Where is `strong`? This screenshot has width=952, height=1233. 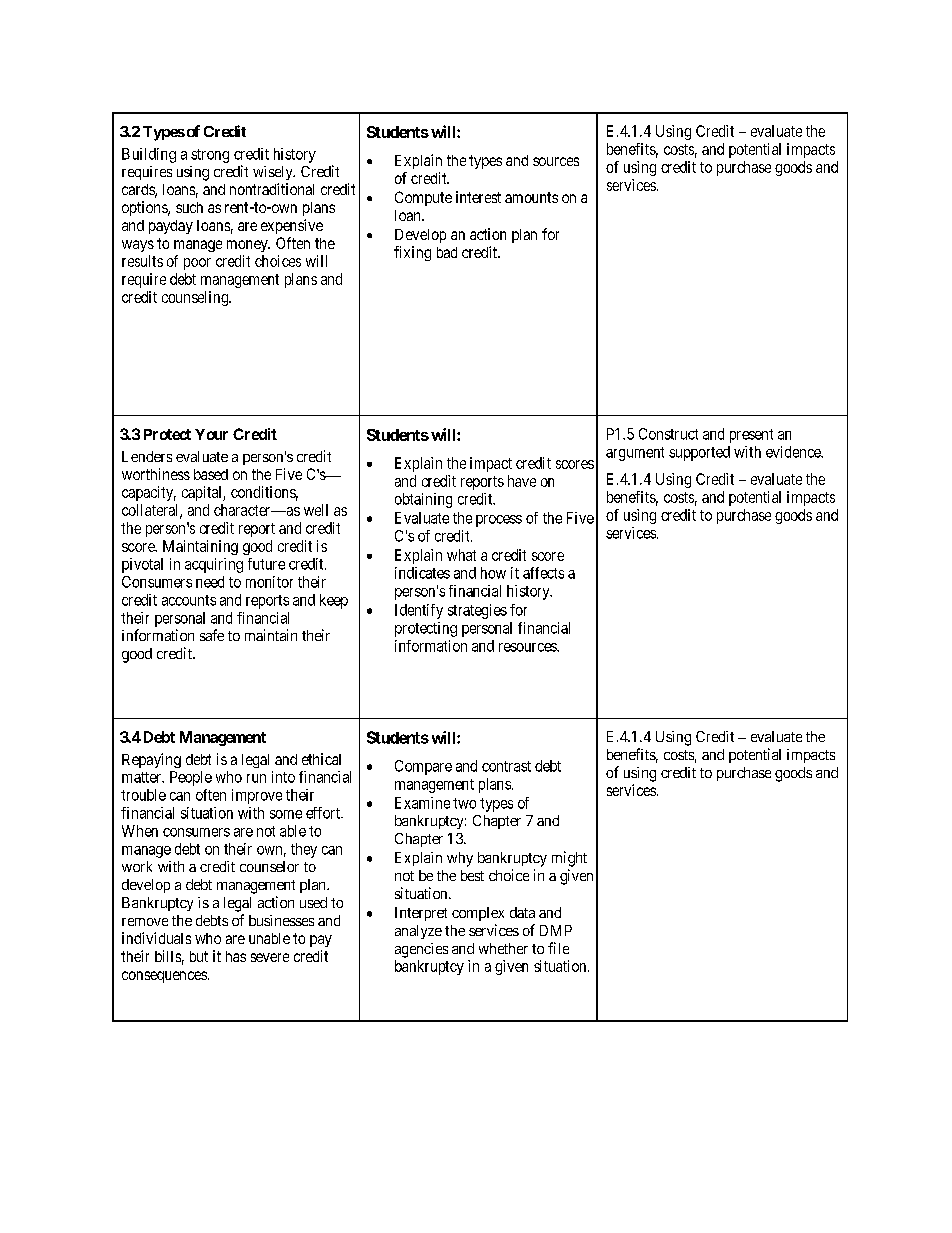 strong is located at coordinates (210, 156).
